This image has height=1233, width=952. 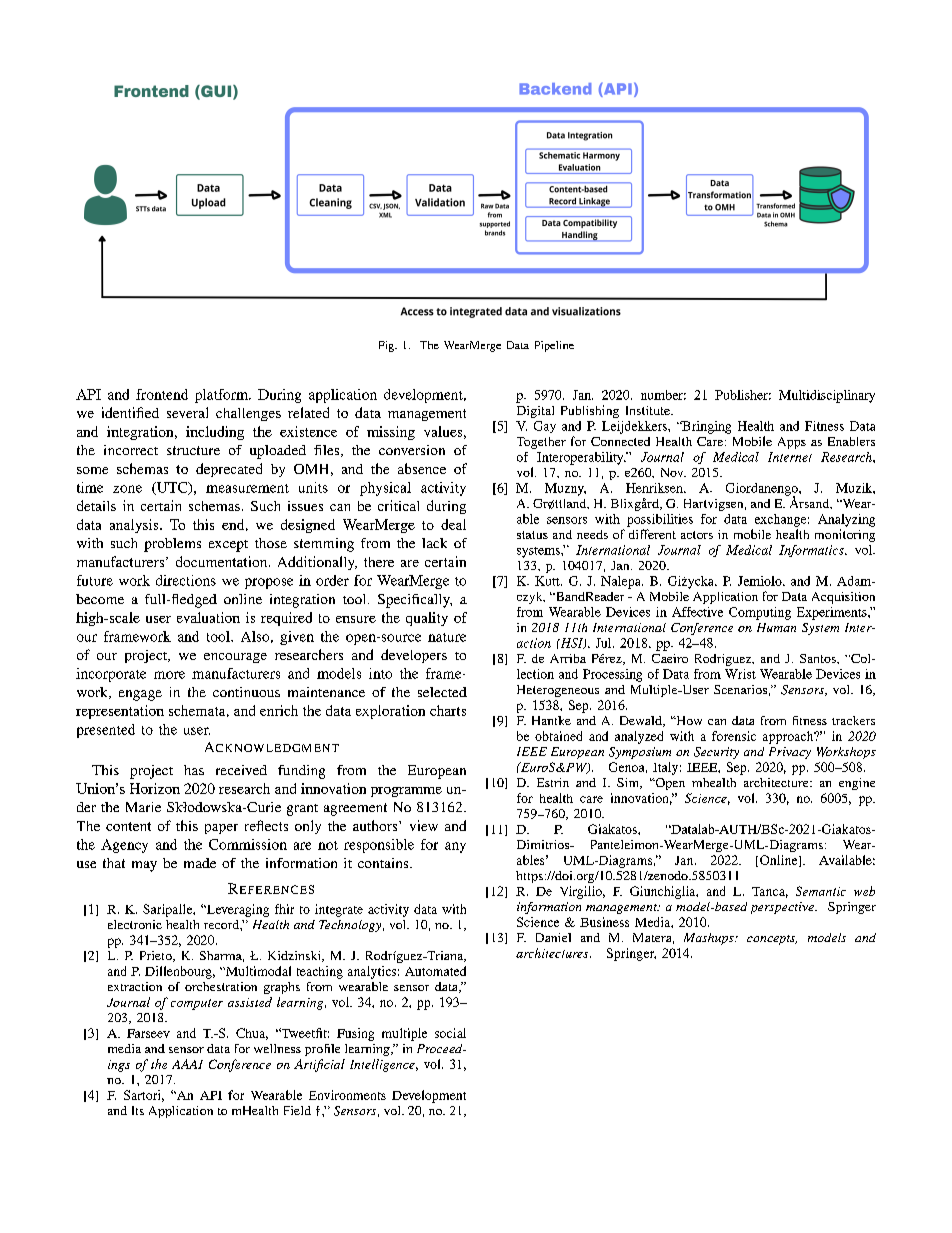 What do you see at coordinates (812, 551) in the image?
I see `Informatics` at bounding box center [812, 551].
